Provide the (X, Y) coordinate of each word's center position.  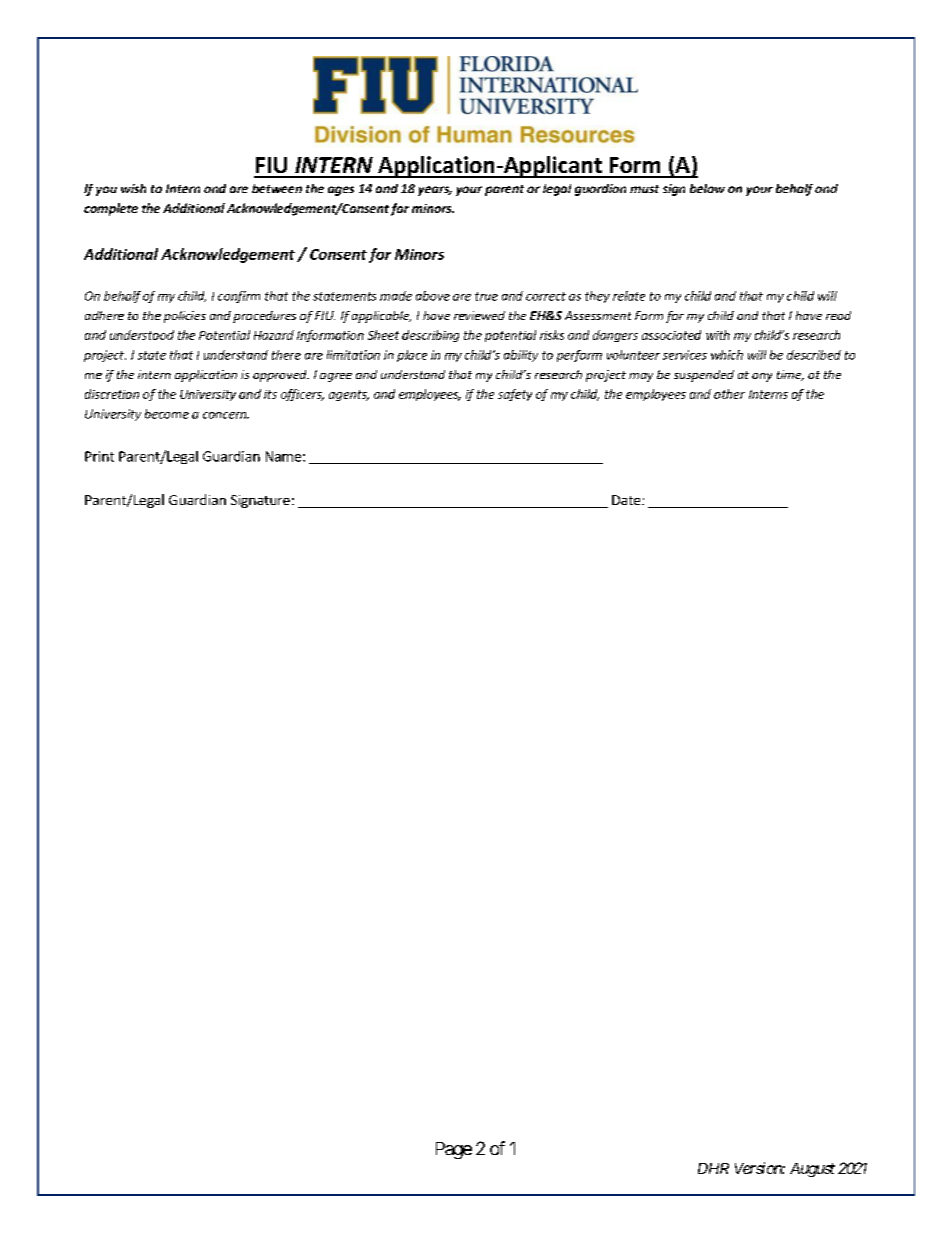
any (762, 377)
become (167, 414)
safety (515, 395)
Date (627, 500)
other (729, 394)
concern (226, 415)
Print (99, 456)
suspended (704, 376)
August (812, 1170)
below (707, 188)
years (435, 191)
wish (133, 188)
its (270, 394)
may (641, 377)
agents (349, 395)
